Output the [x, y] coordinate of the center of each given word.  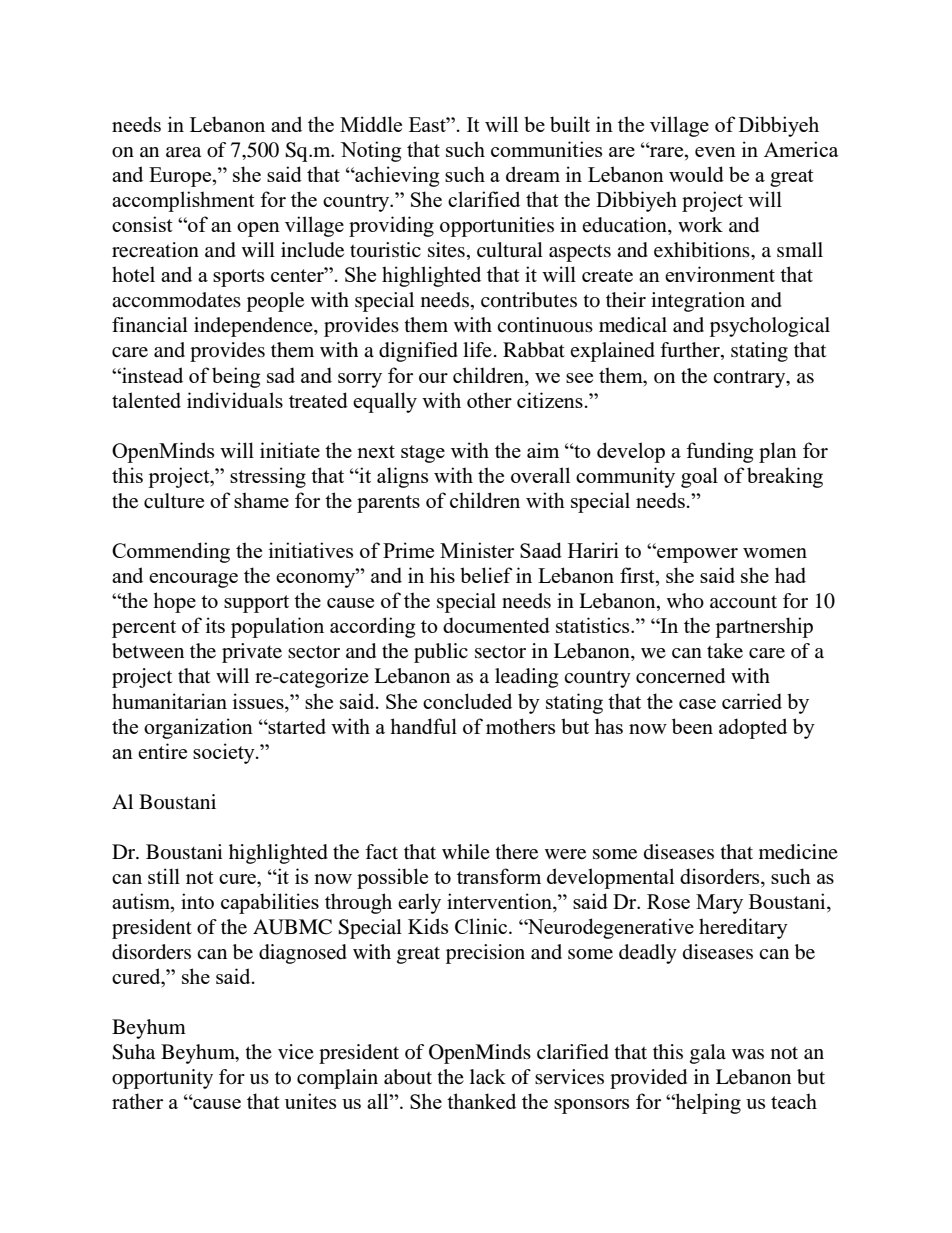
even [715, 152]
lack [488, 1077]
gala [708, 1054]
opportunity [162, 1079]
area [183, 152]
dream [533, 174]
